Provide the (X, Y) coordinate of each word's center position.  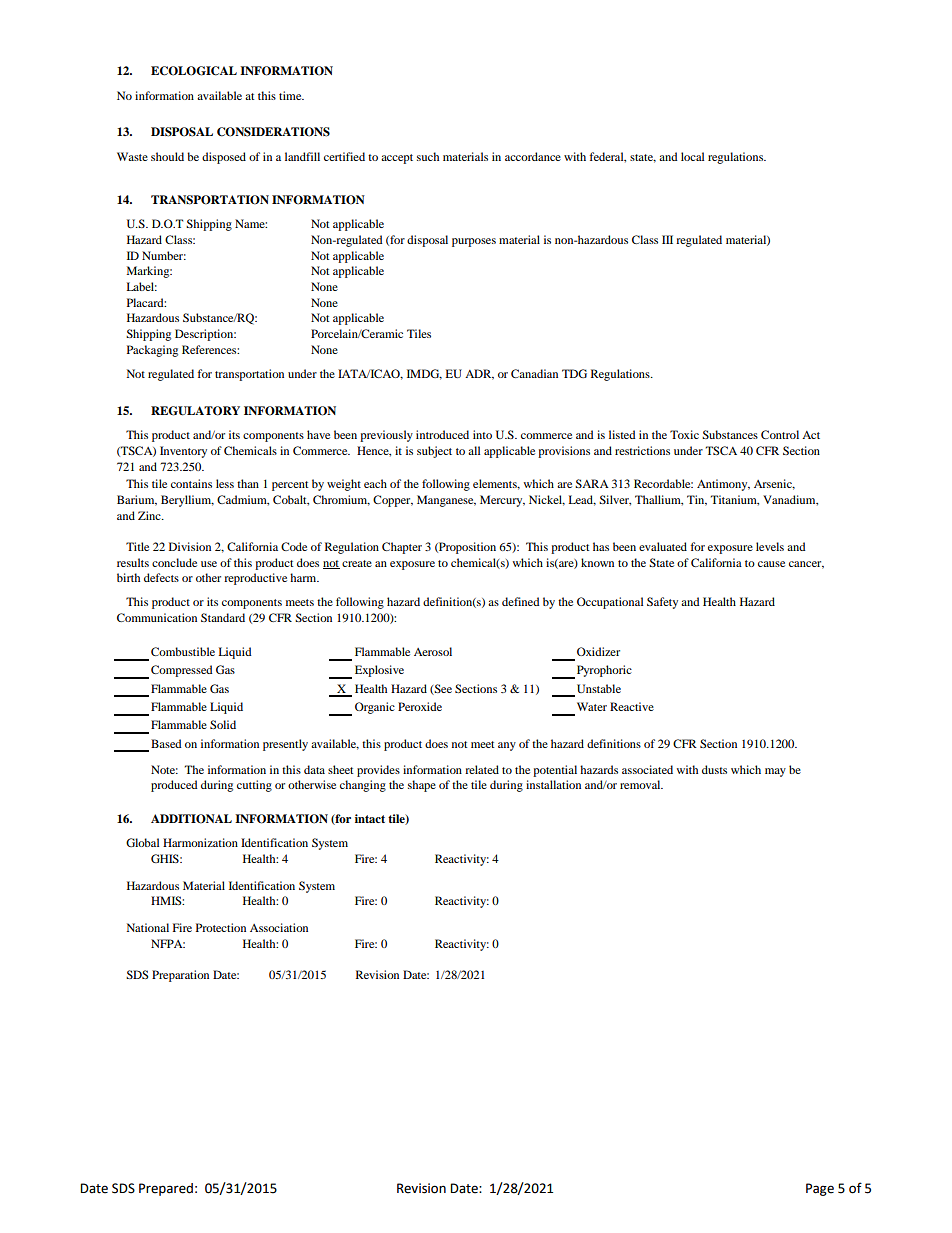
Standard (223, 617)
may (775, 772)
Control (780, 434)
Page (820, 1189)
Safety (662, 603)
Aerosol (433, 651)
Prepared (166, 1189)
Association (279, 927)
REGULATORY (195, 411)
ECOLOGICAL (194, 71)
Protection (221, 927)
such (428, 156)
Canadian (534, 373)
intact (370, 818)
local (692, 156)
